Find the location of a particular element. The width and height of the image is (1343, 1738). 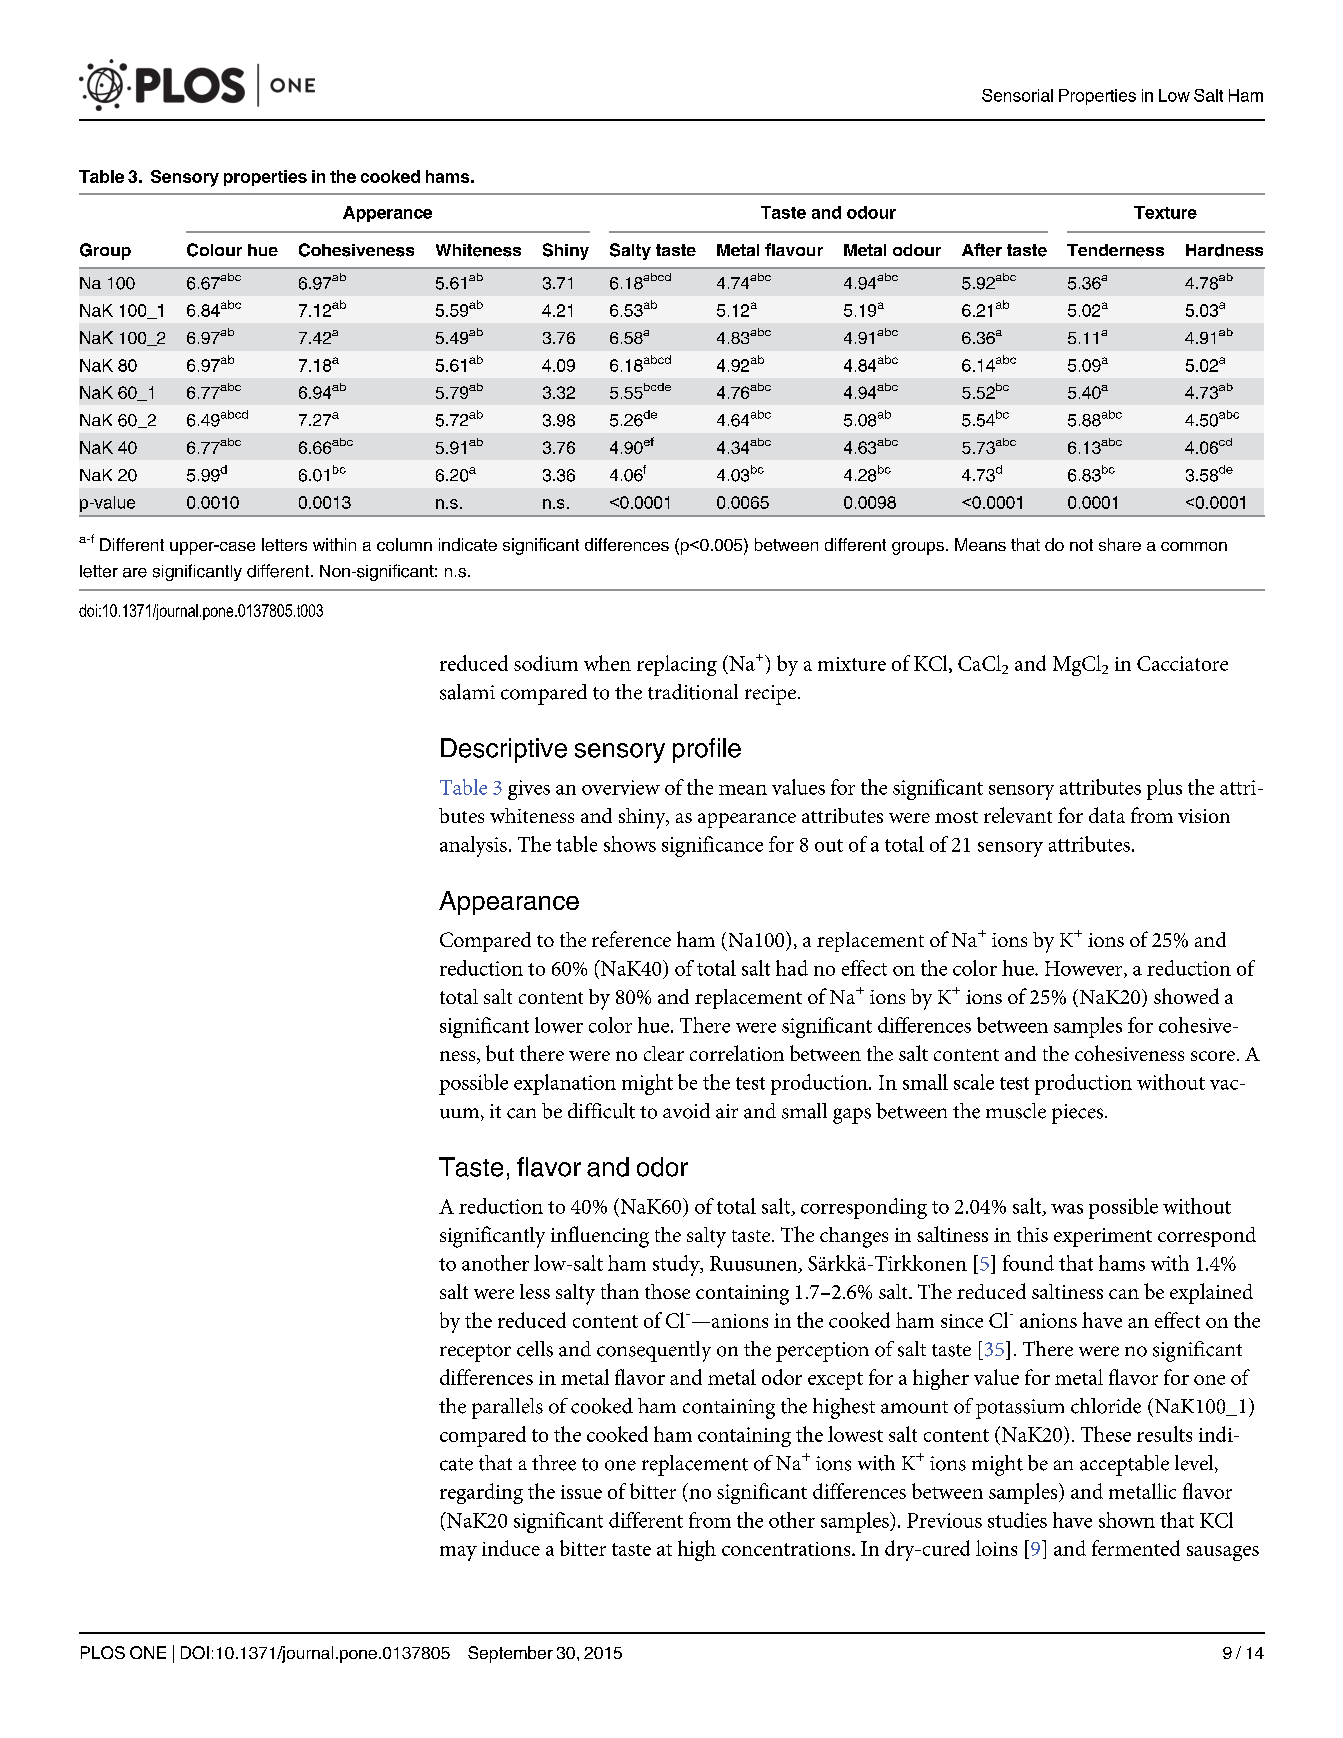

study is located at coordinates (677, 1265).
